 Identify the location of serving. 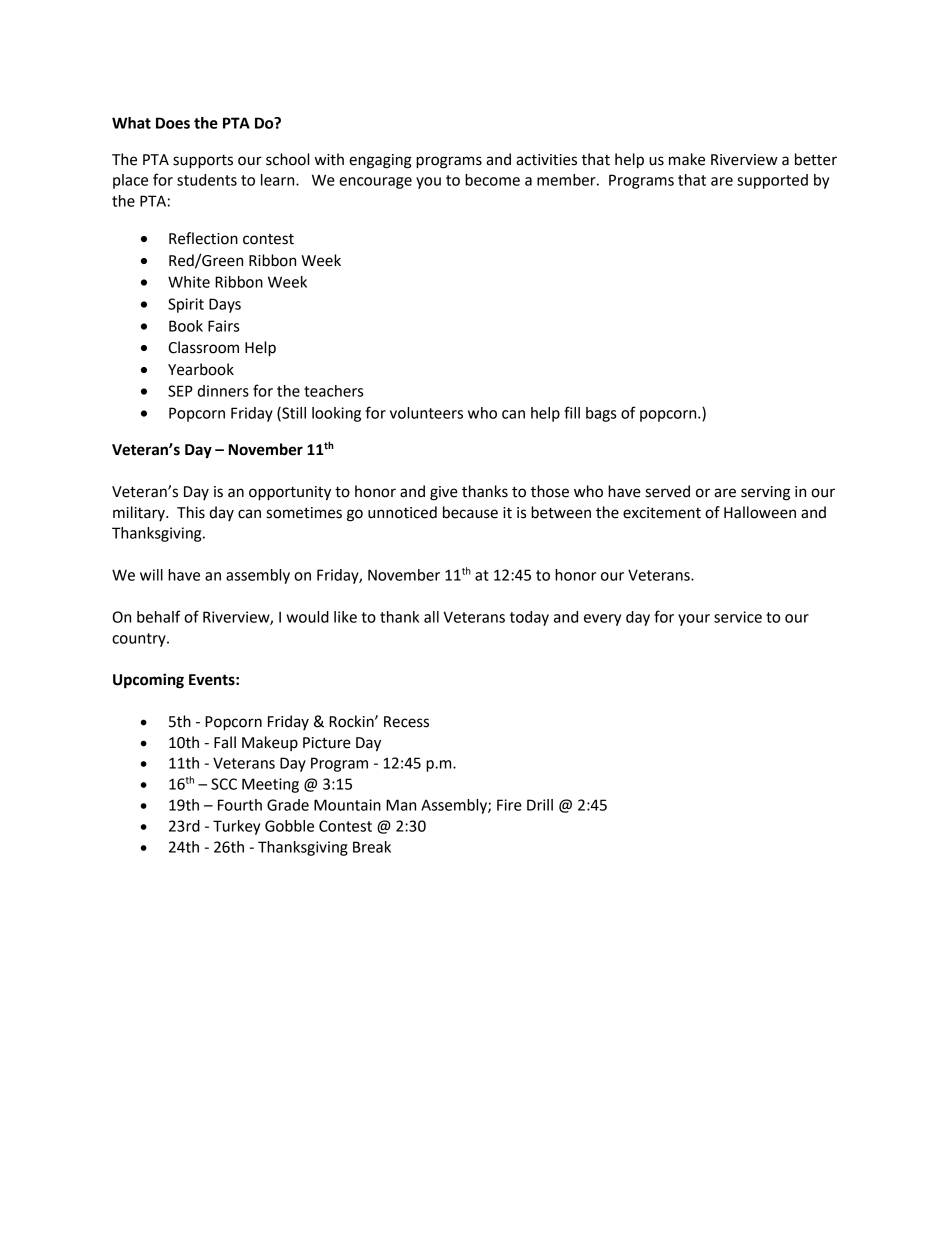
(765, 493).
